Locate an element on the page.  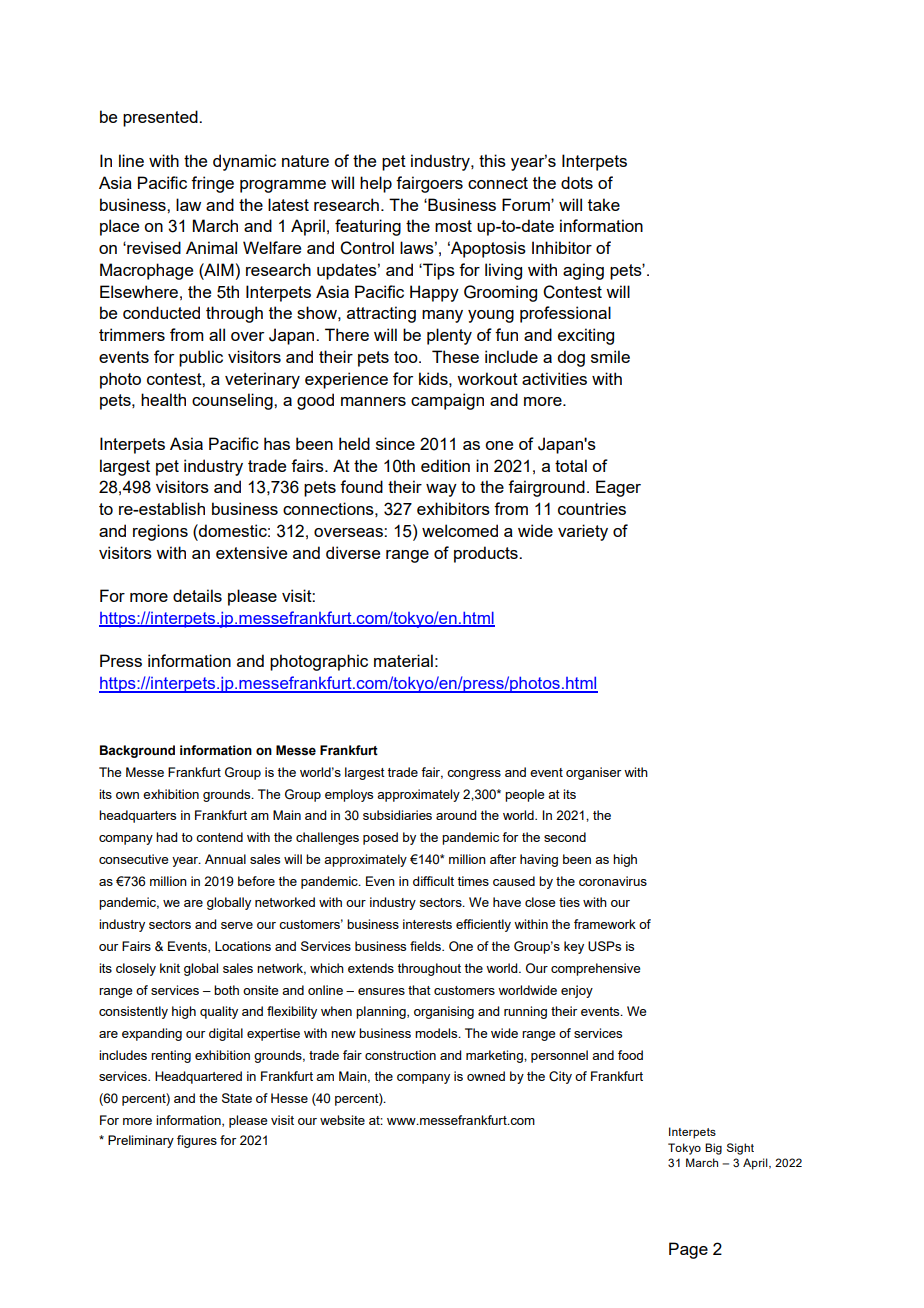
figures is located at coordinates (197, 1141).
